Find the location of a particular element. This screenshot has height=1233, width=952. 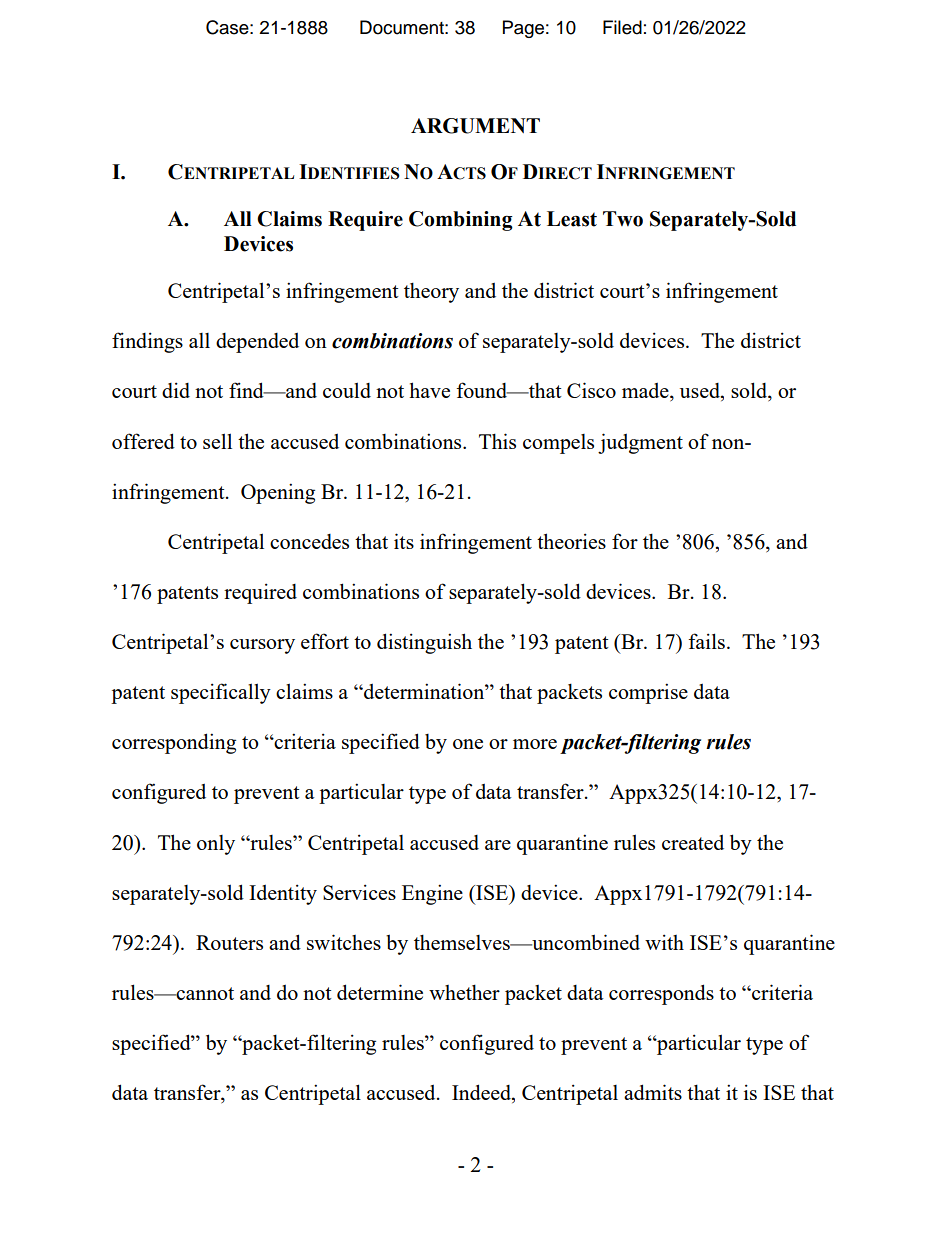

Filed is located at coordinates (622, 27).
